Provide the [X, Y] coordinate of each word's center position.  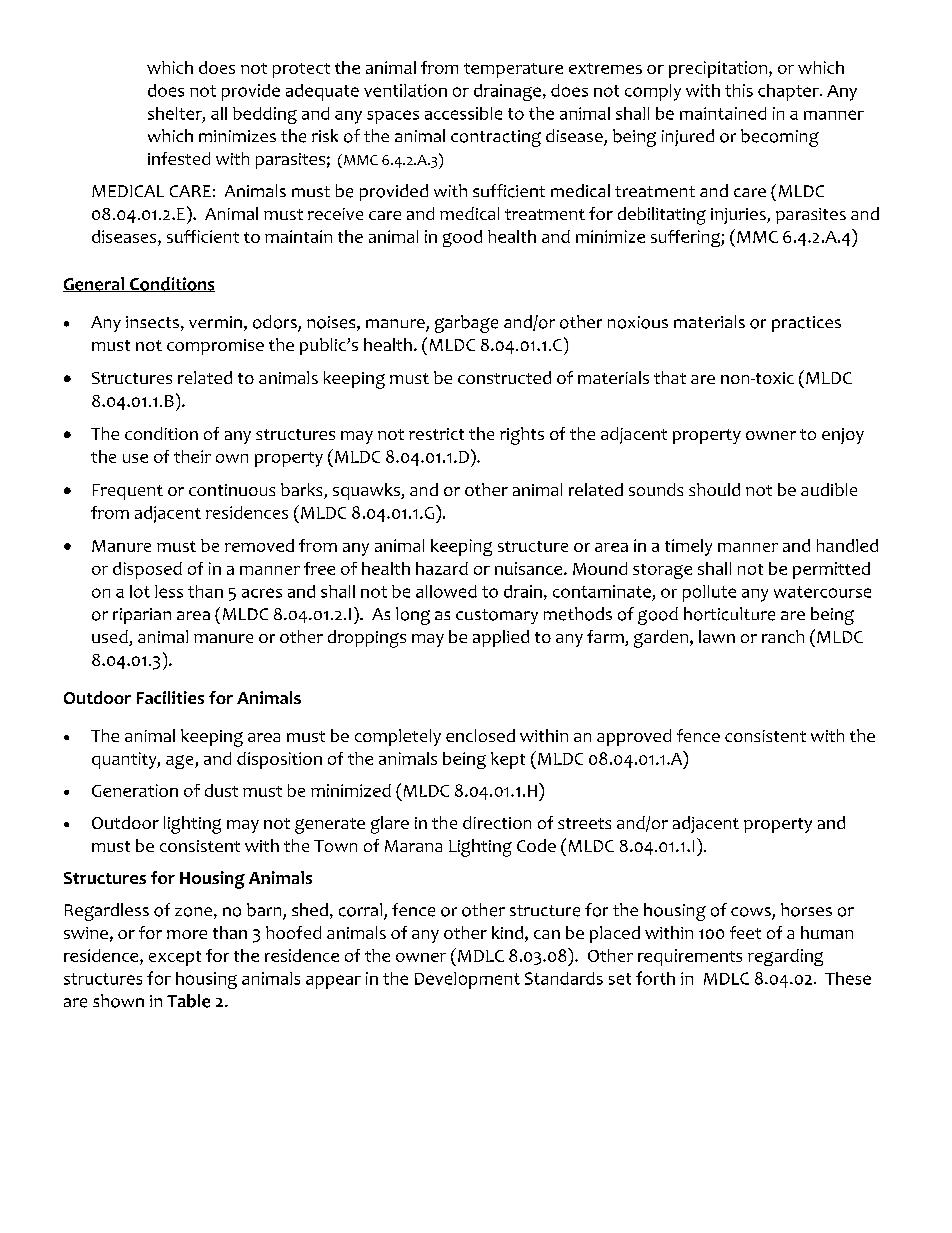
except [175, 958]
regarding [785, 957]
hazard [442, 568]
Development [467, 980]
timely [688, 547]
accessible [463, 113]
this [739, 90]
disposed [147, 570]
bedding [265, 115]
